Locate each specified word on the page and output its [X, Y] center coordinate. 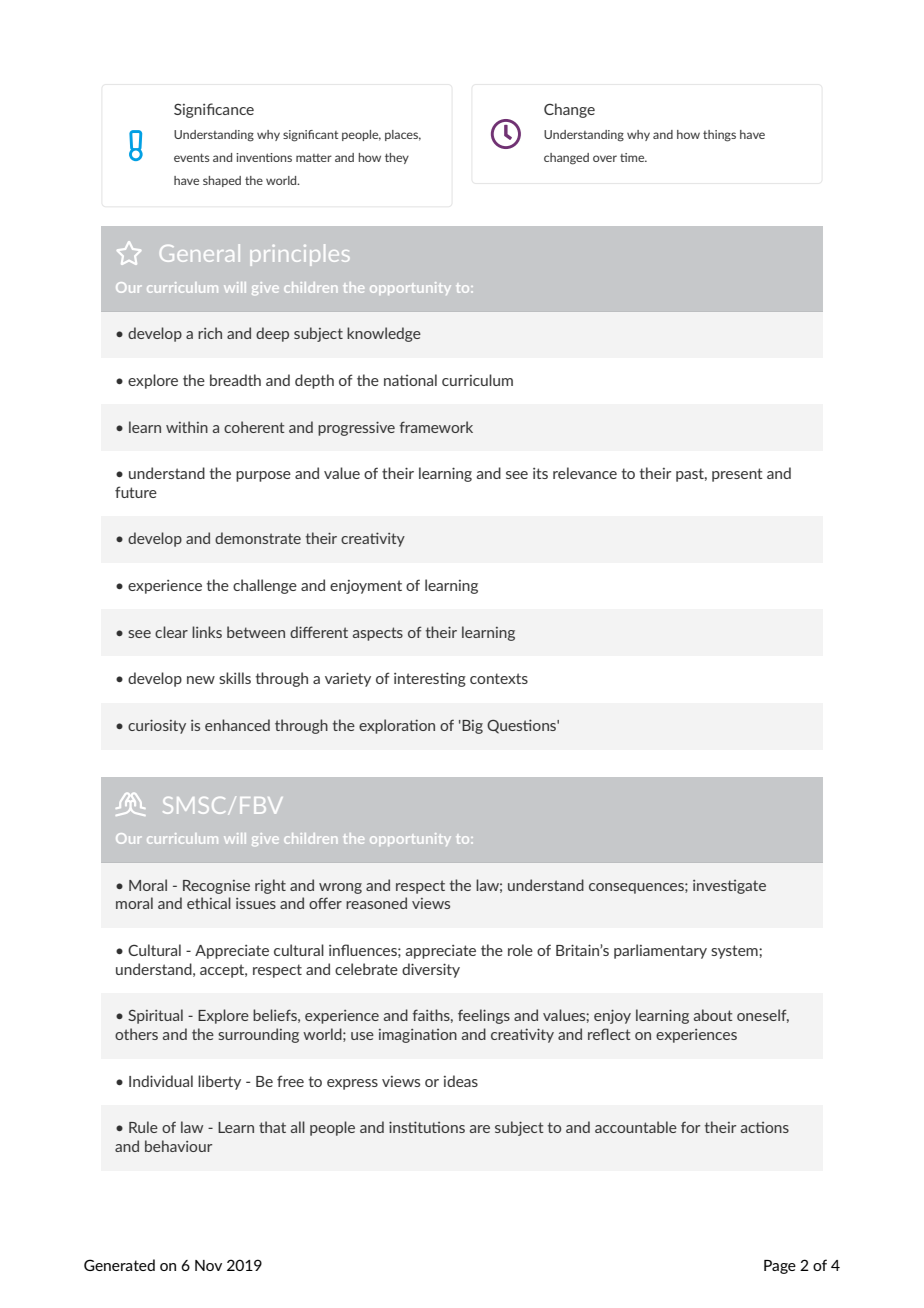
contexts [499, 678]
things [719, 136]
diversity [431, 970]
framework [436, 427]
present [737, 475]
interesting [430, 679]
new [201, 680]
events [192, 158]
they [397, 158]
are [480, 1129]
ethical [209, 903]
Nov [208, 1265]
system [735, 952]
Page [780, 1267]
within [187, 427]
